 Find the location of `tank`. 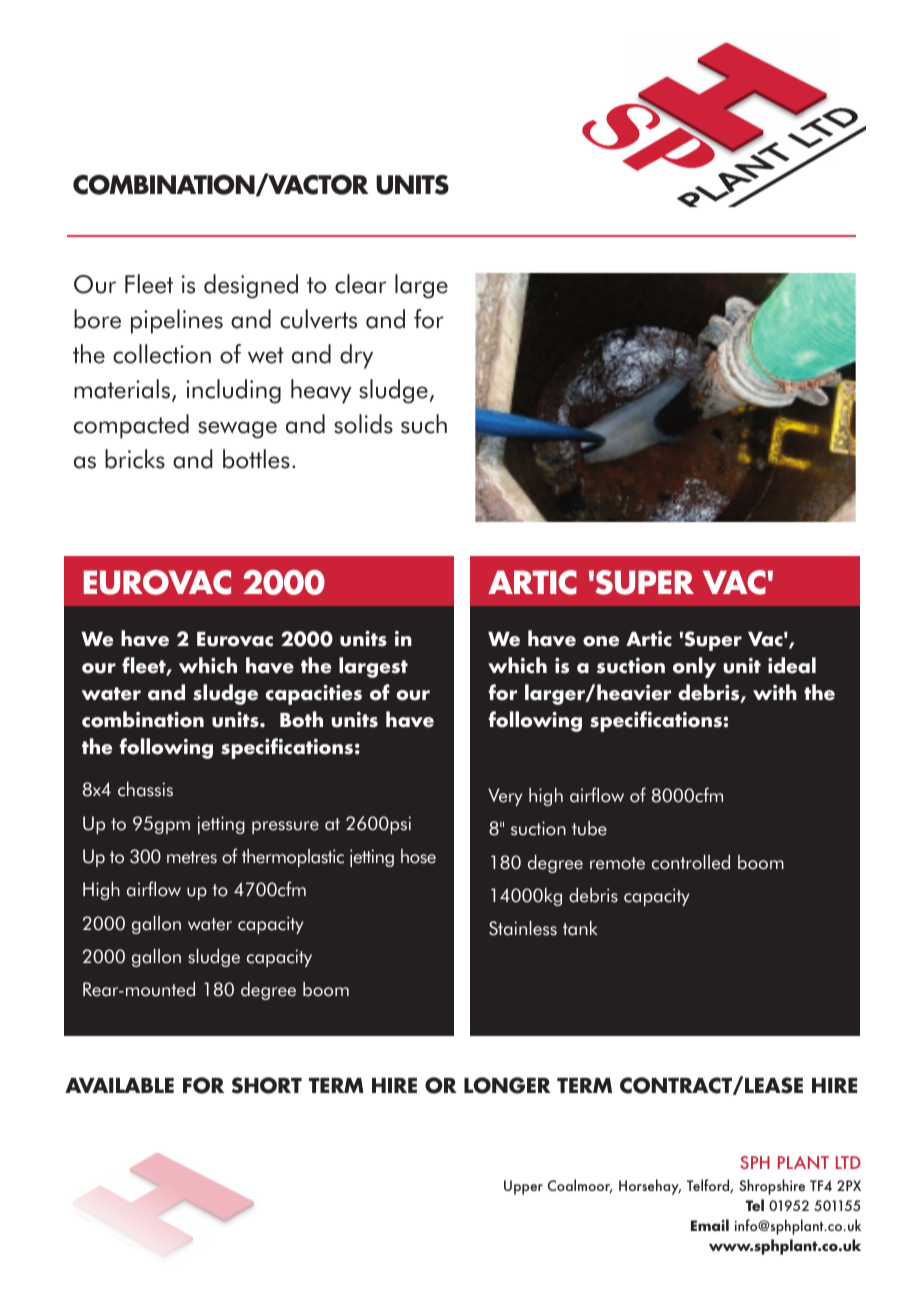

tank is located at coordinates (580, 928).
